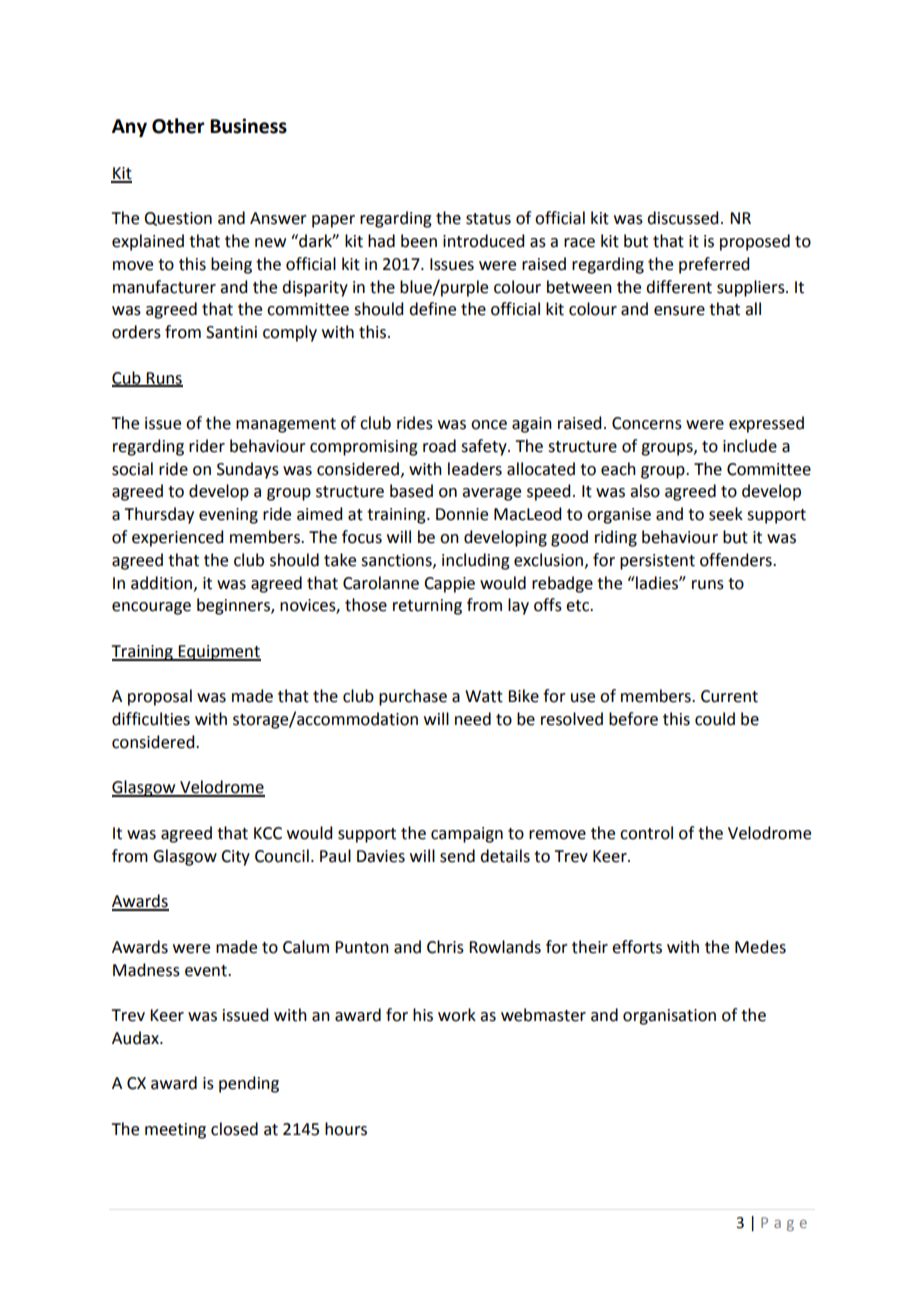 The width and height of the screenshot is (924, 1308). I want to click on ladies, so click(657, 583).
